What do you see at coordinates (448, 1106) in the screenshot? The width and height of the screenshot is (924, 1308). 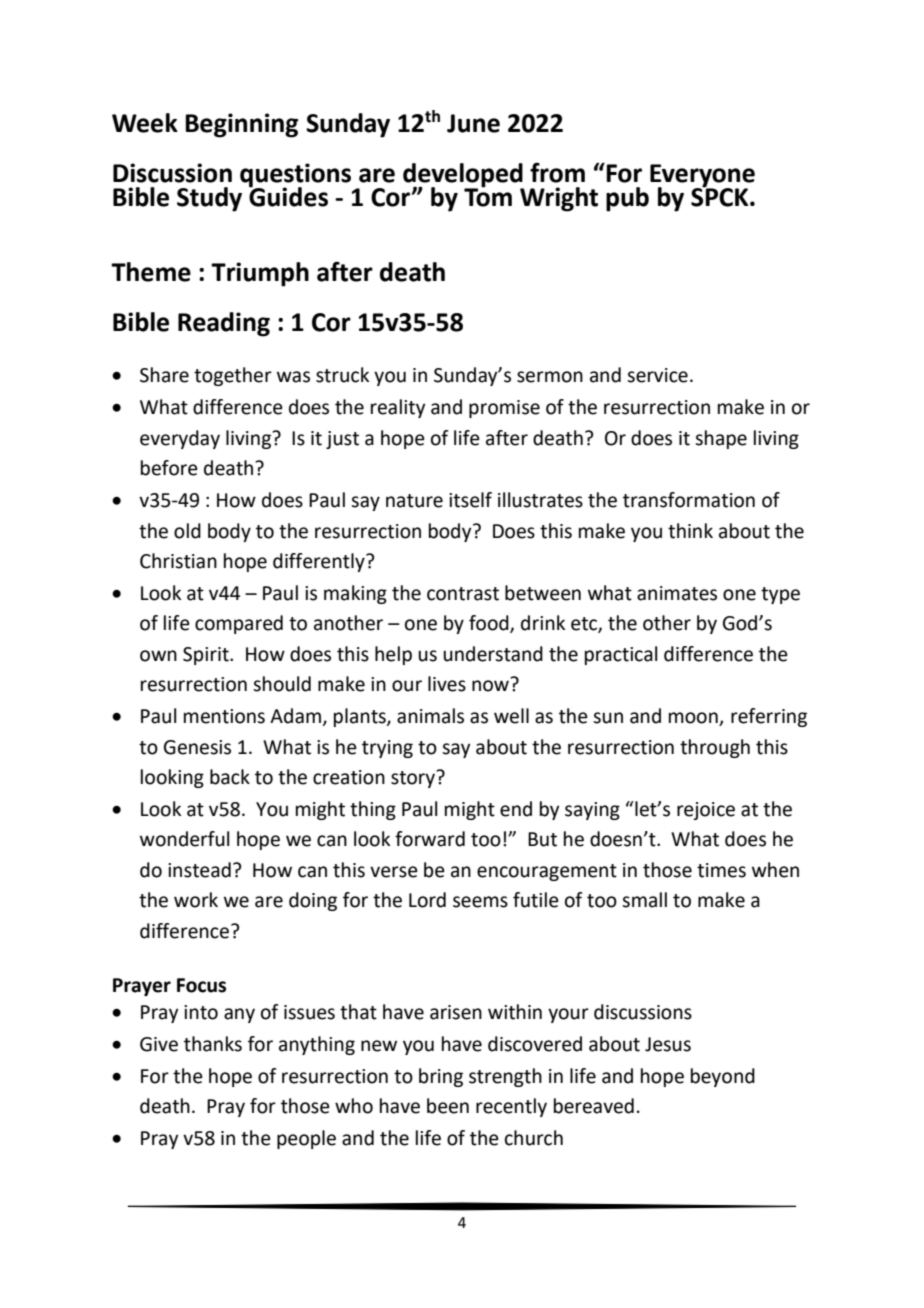 I see `been` at bounding box center [448, 1106].
